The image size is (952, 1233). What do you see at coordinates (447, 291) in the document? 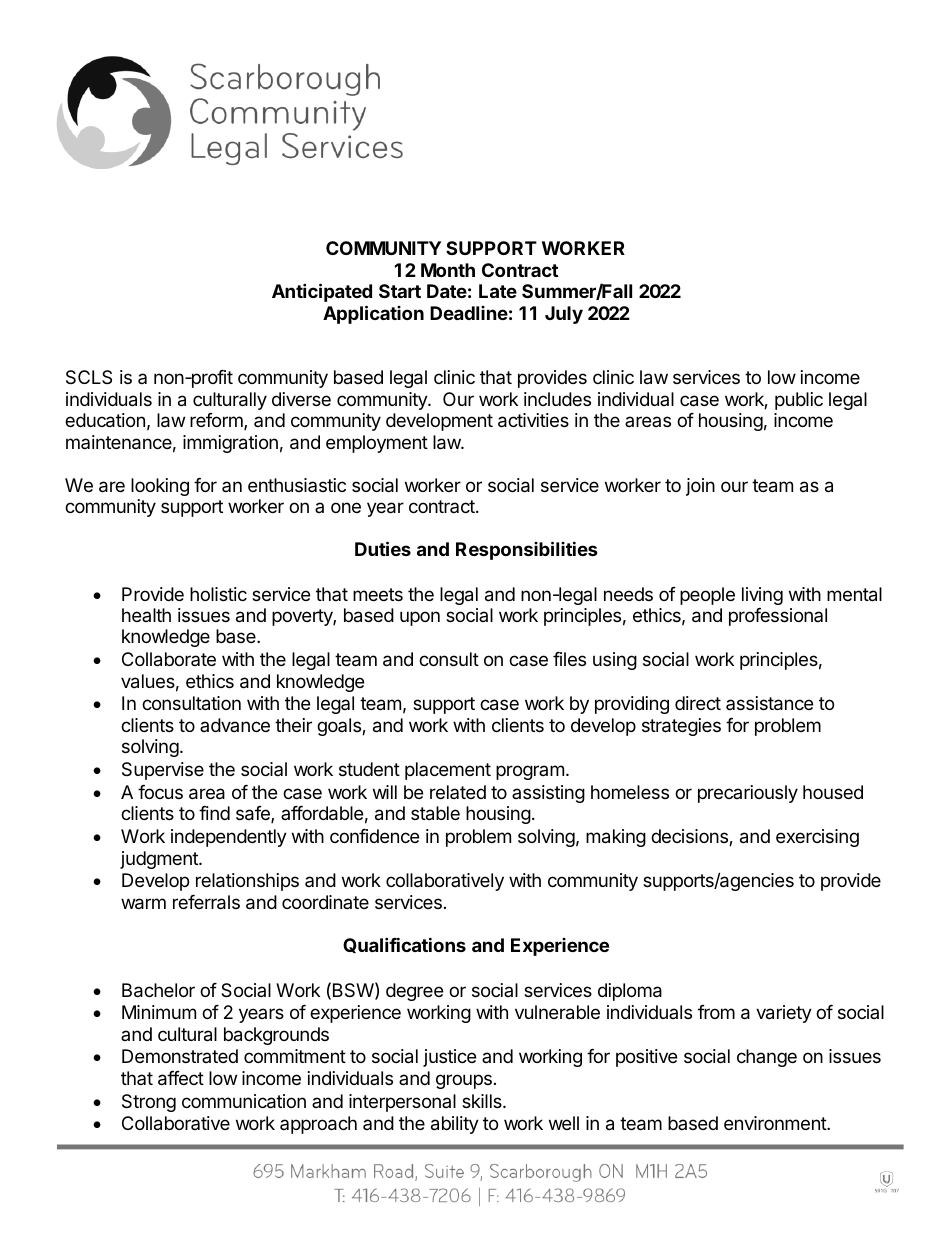
I see `Date` at bounding box center [447, 291].
